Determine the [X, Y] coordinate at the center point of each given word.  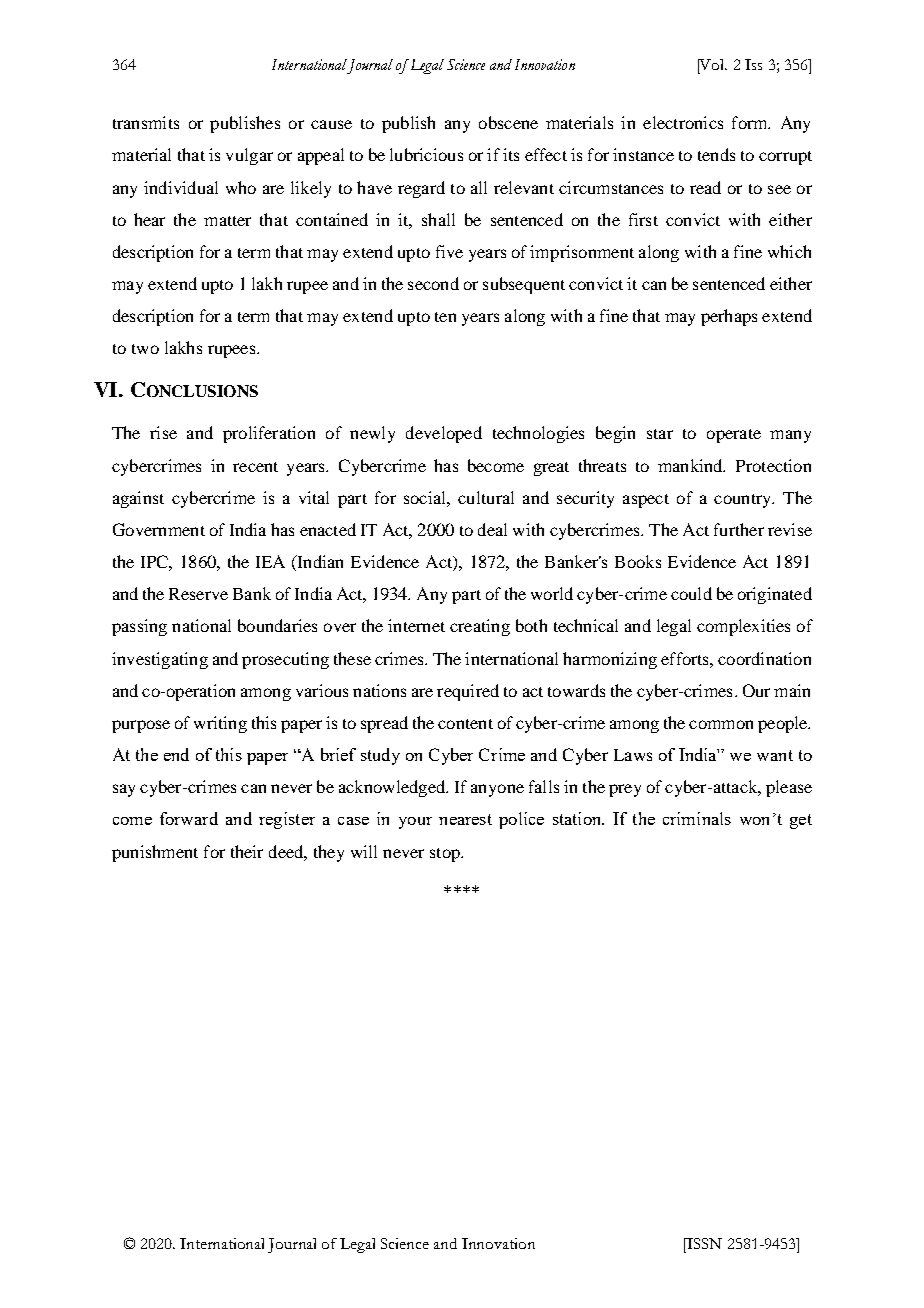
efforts [686, 658]
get [801, 821]
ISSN [703, 1243]
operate [734, 436]
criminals [697, 818]
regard [421, 189]
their [247, 851]
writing [220, 724]
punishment [155, 853]
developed [444, 434]
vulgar [249, 156]
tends [716, 154]
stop [446, 855]
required [468, 692]
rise [163, 432]
